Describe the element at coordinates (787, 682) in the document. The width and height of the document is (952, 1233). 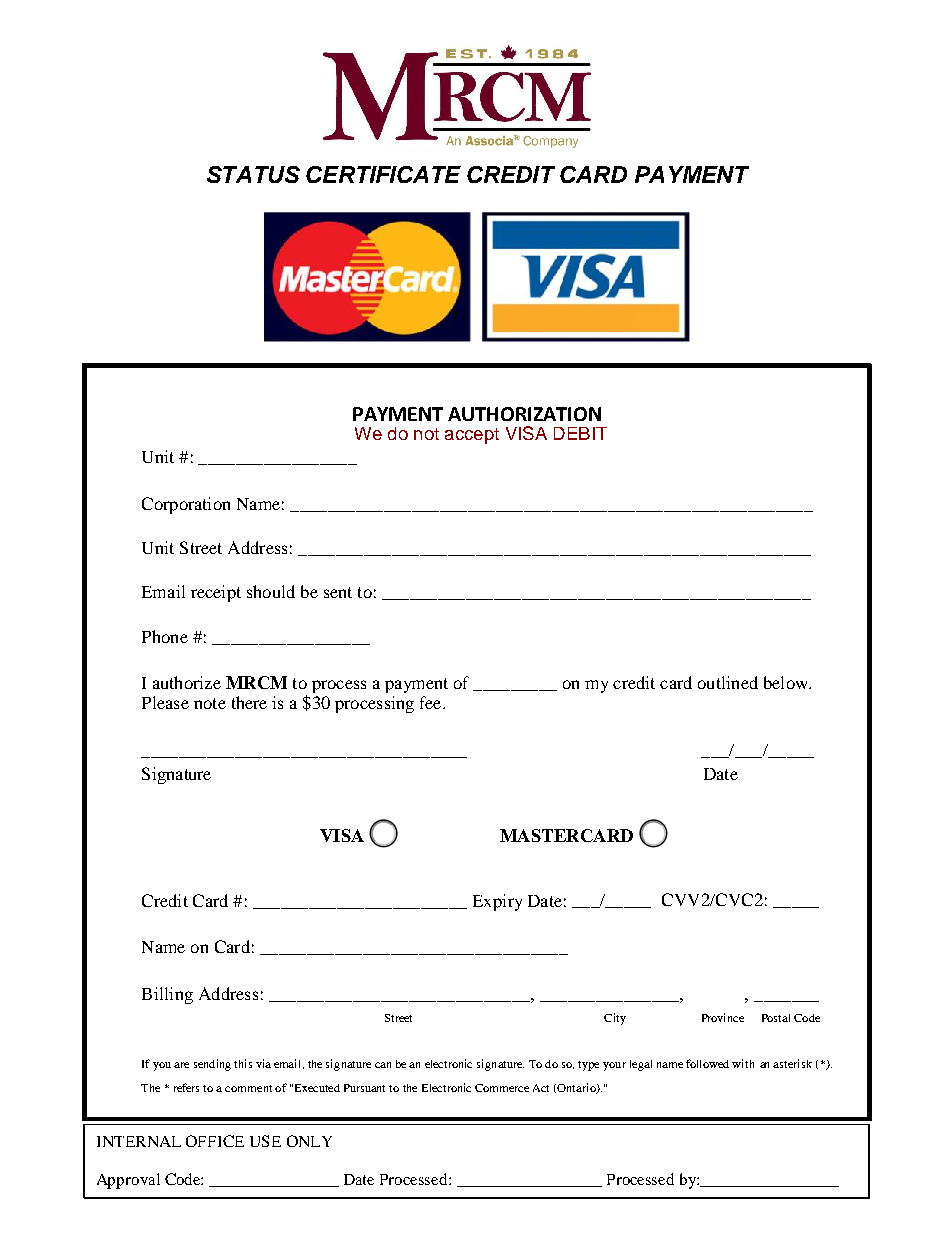
I see `below` at that location.
